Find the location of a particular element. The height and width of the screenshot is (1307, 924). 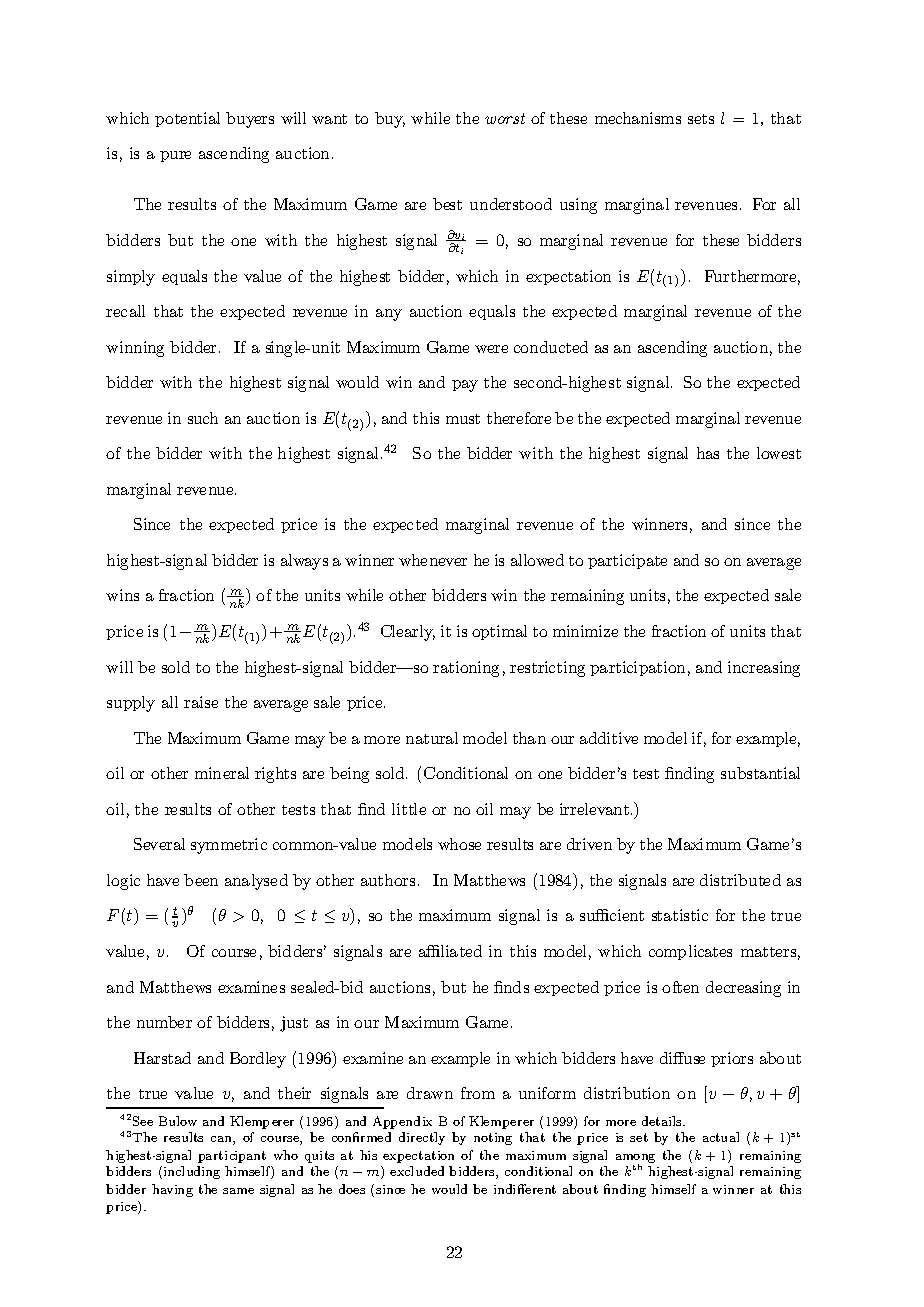

pure is located at coordinates (175, 156).
